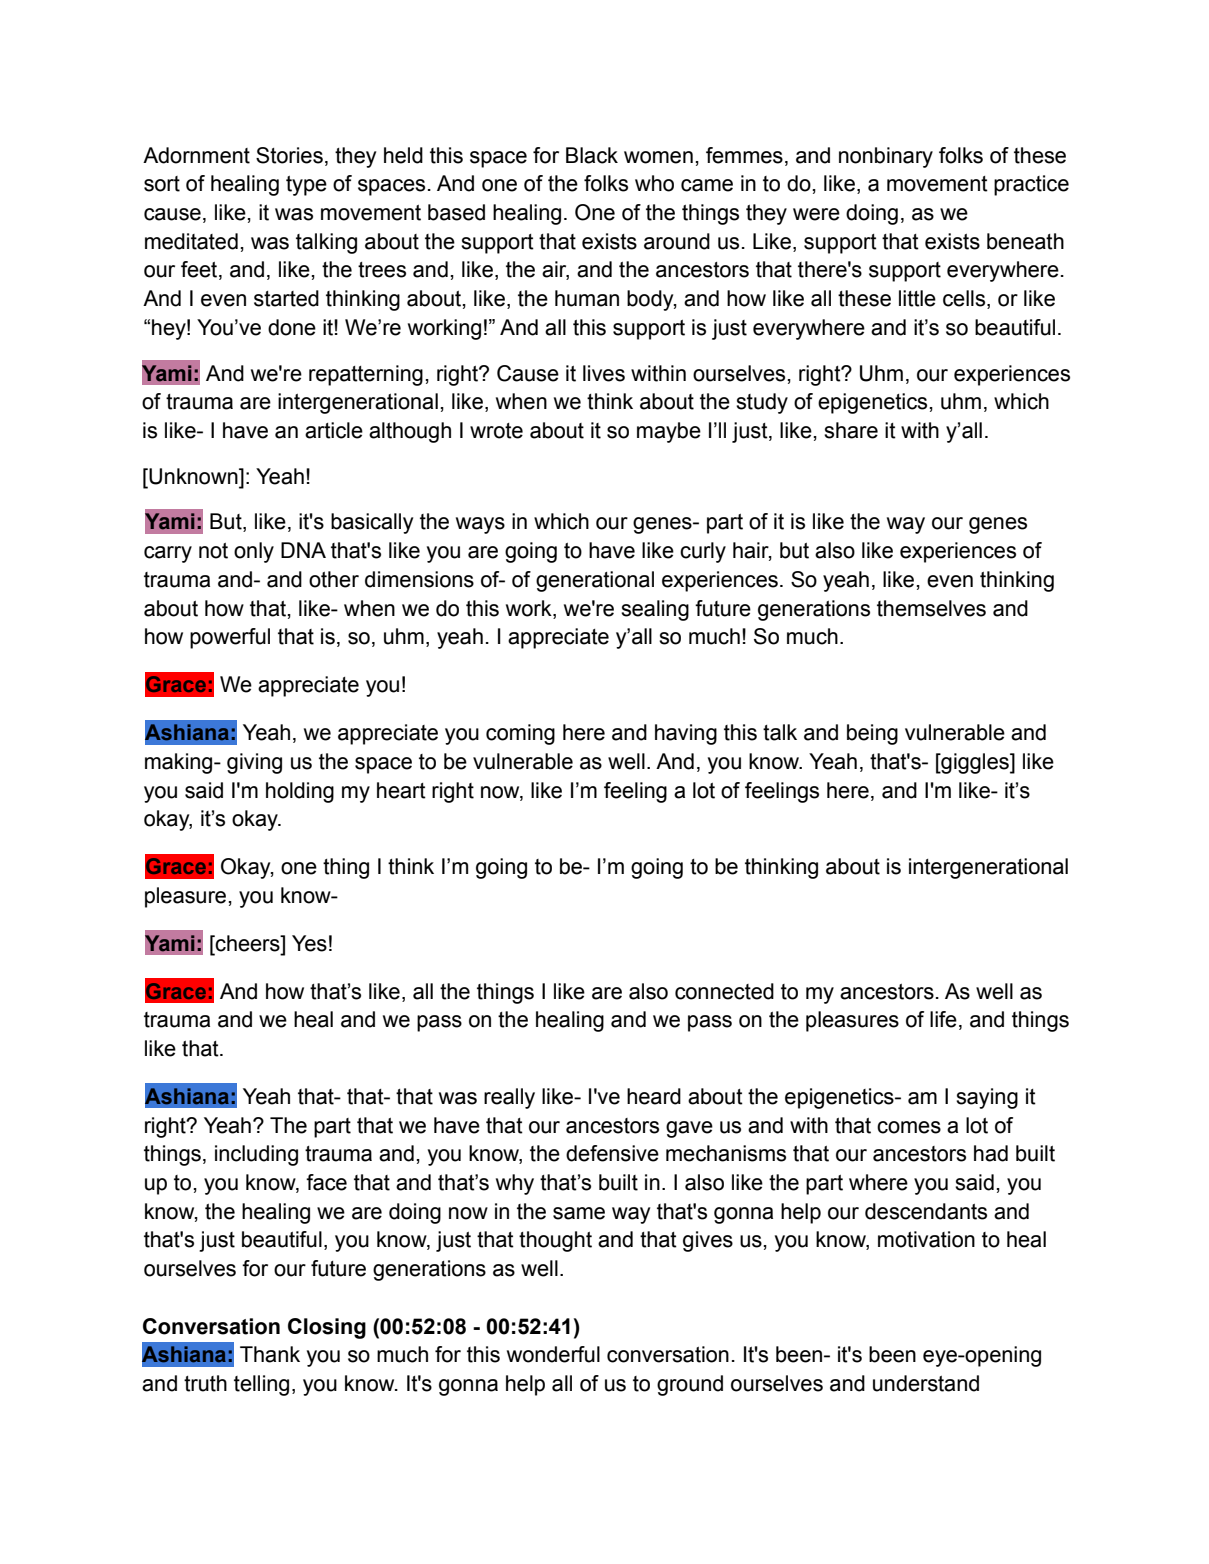  I want to click on coming, so click(520, 734).
